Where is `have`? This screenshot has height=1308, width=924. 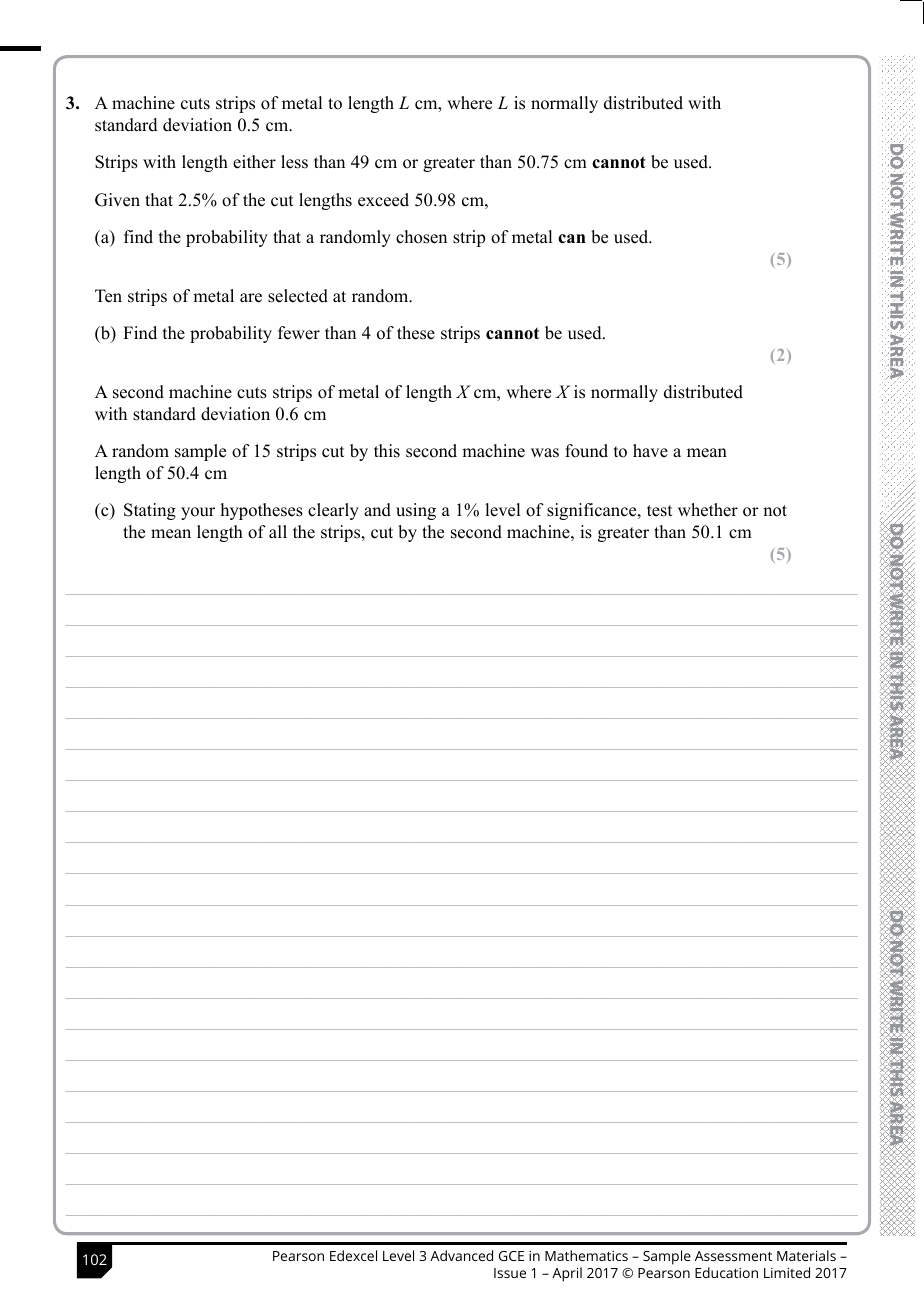 have is located at coordinates (650, 451).
